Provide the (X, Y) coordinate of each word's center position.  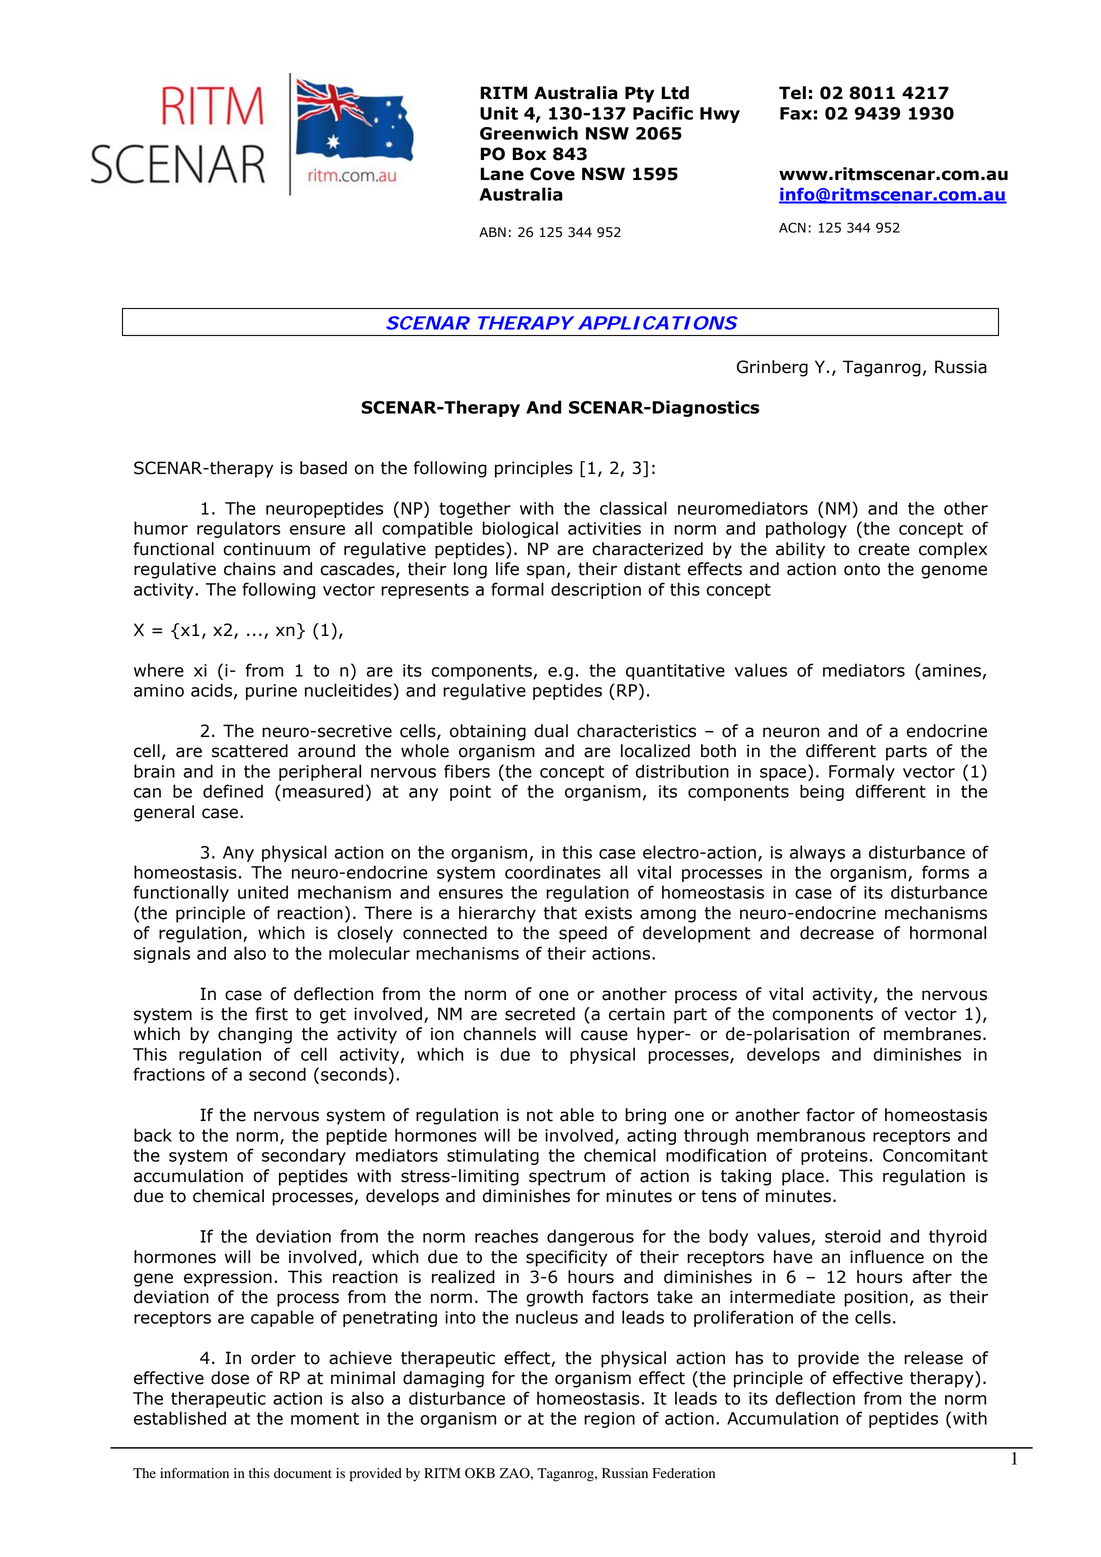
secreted (540, 1014)
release (933, 1358)
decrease (837, 933)
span (546, 572)
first (271, 1014)
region (609, 1420)
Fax (796, 113)
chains (250, 569)
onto (862, 569)
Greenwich (529, 133)
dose (230, 1378)
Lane (502, 174)
